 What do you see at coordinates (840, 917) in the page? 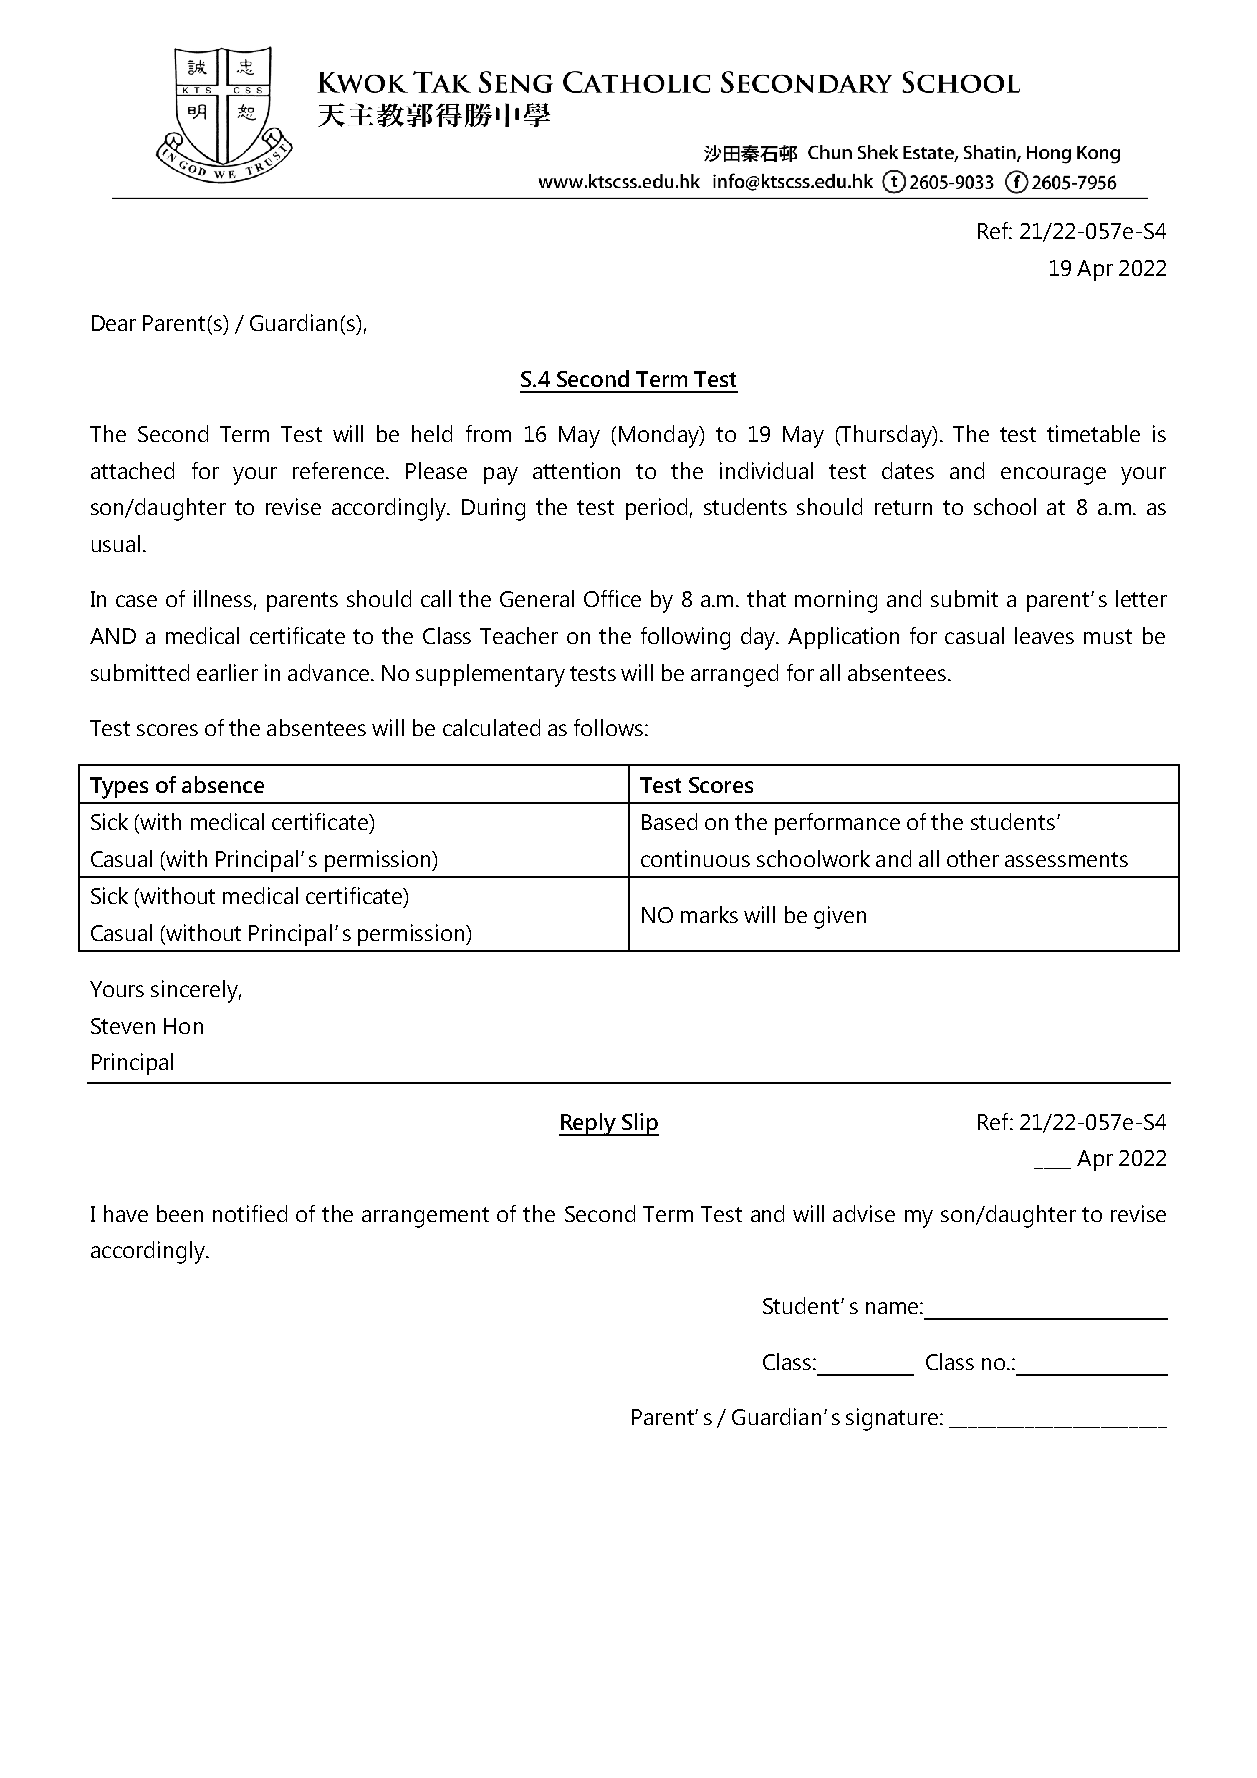
I see `given` at bounding box center [840, 917].
